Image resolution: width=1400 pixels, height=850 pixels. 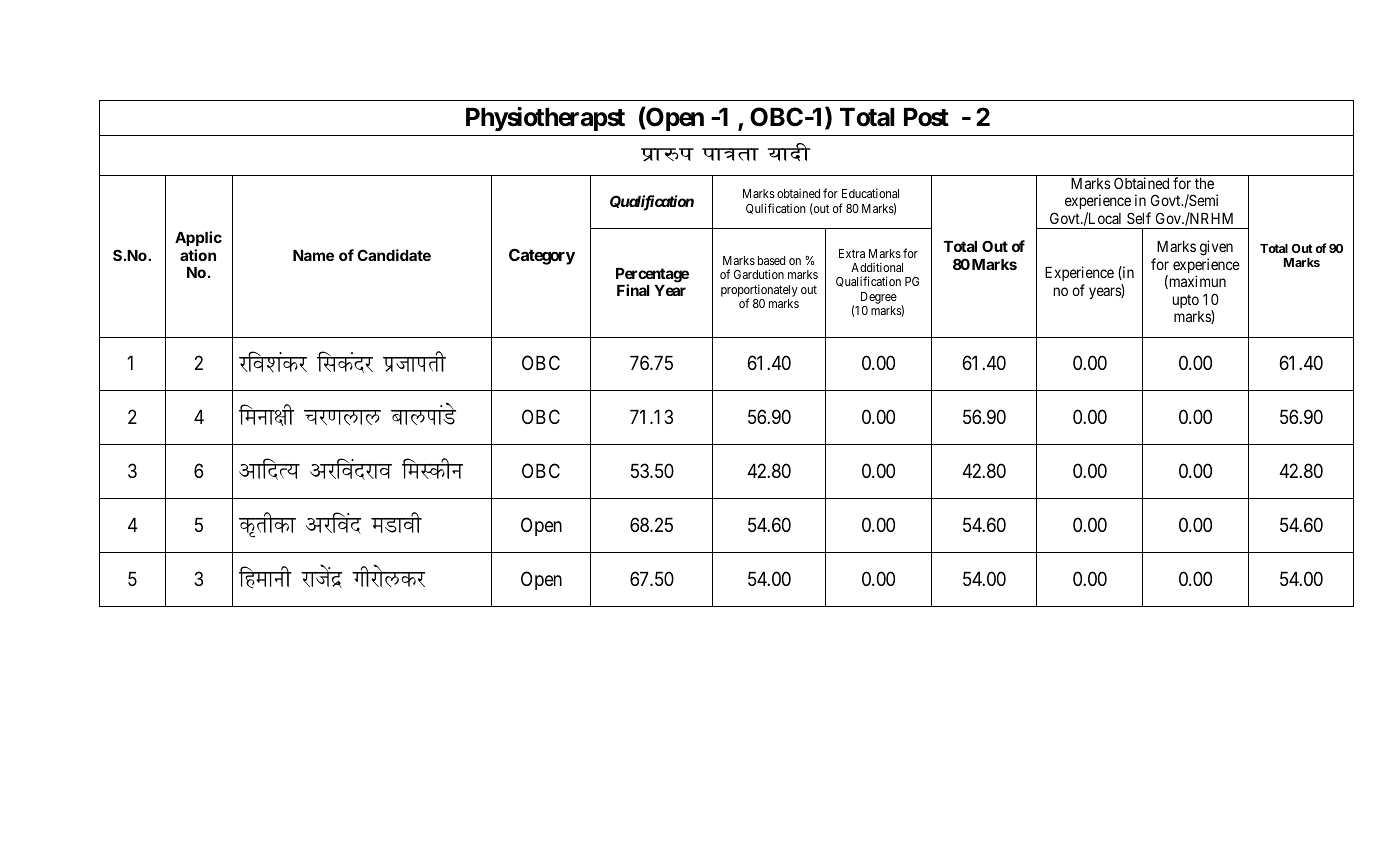 What do you see at coordinates (852, 253) in the screenshot?
I see `Extra` at bounding box center [852, 253].
